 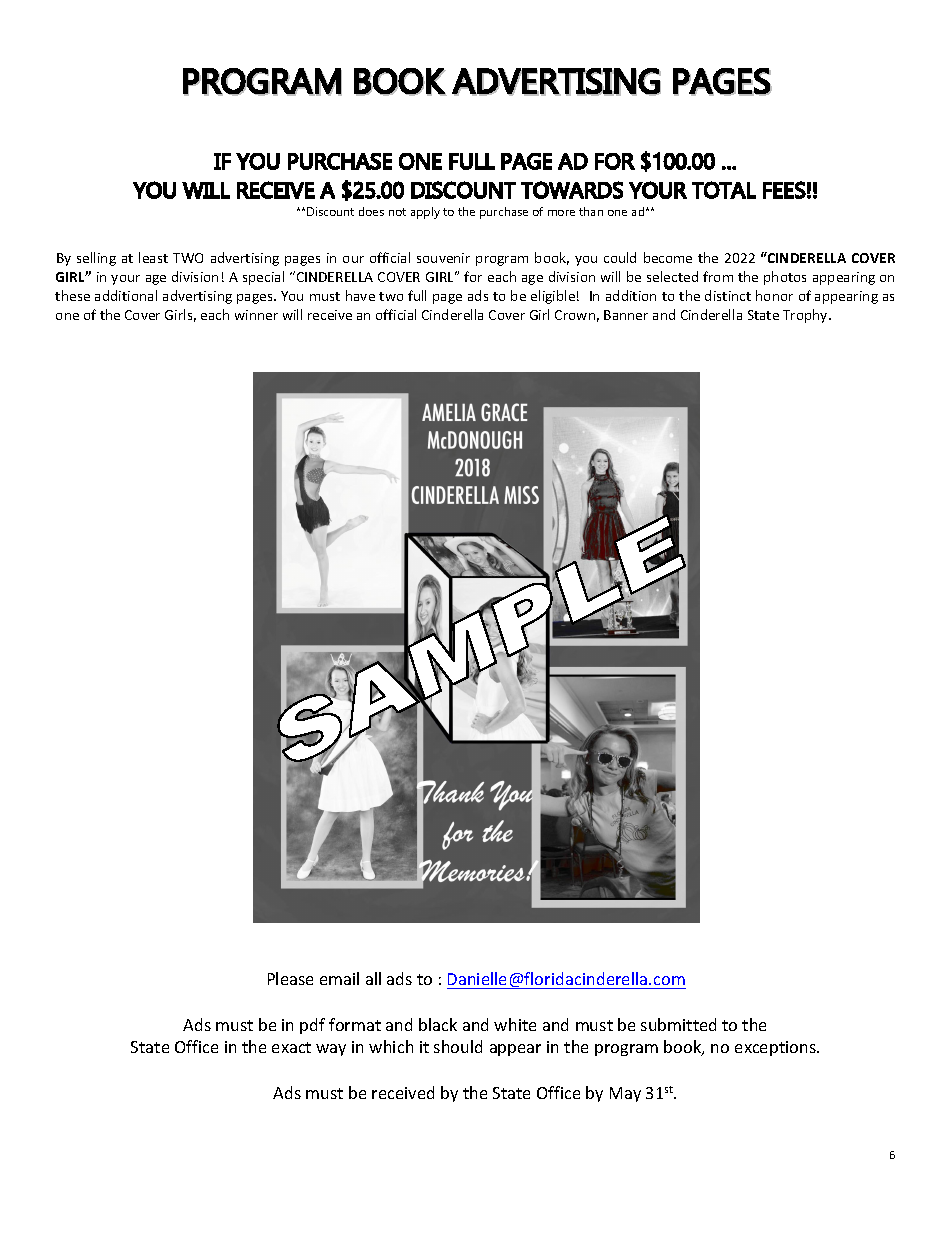 What do you see at coordinates (153, 257) in the screenshot?
I see `least` at bounding box center [153, 257].
